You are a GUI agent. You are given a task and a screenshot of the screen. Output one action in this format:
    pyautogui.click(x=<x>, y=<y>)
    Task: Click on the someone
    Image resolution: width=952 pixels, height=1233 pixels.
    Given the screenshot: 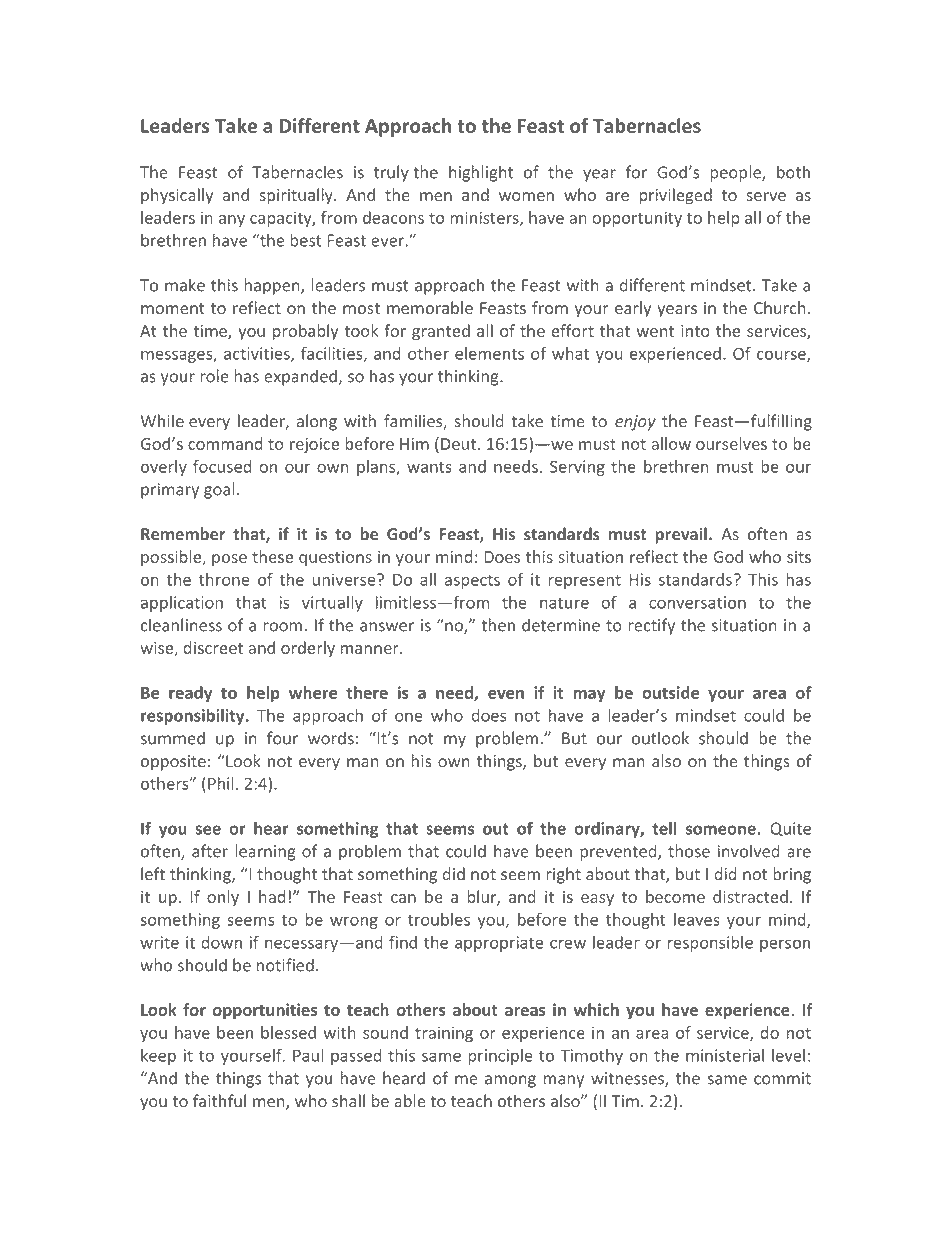 What is the action you would take?
    pyautogui.click(x=722, y=830)
